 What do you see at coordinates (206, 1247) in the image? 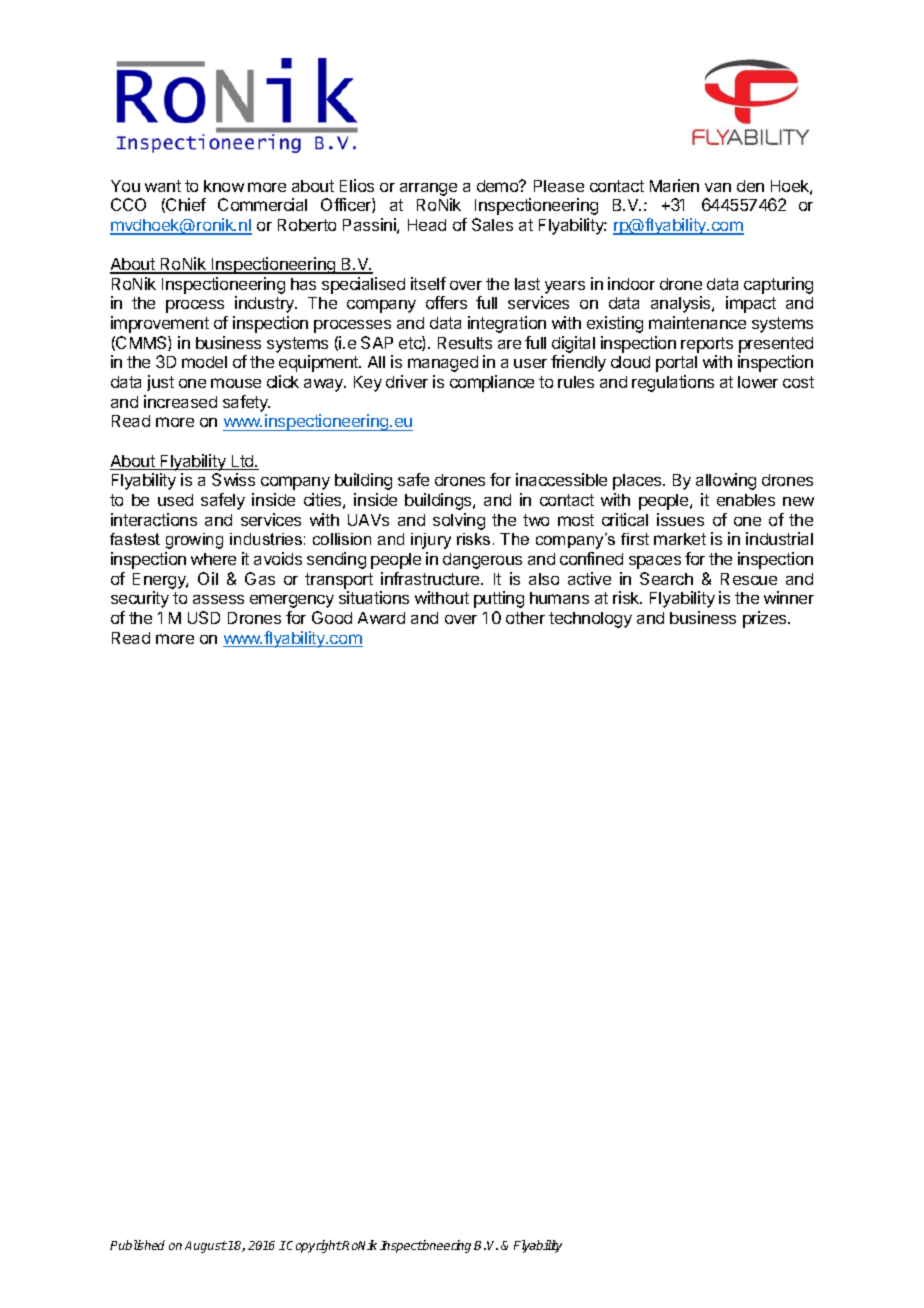
I see `August` at bounding box center [206, 1247].
